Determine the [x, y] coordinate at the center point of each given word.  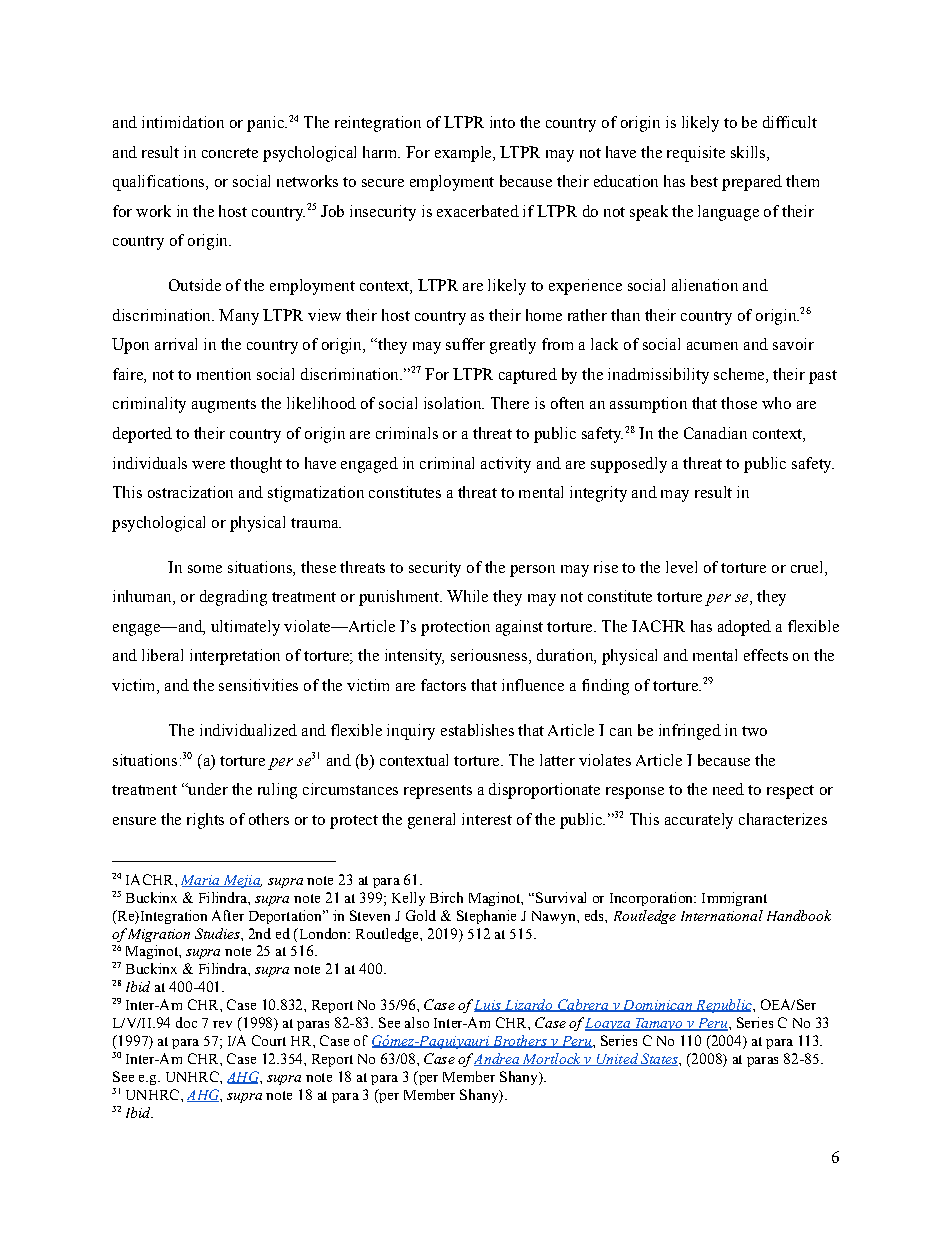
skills [749, 152]
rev [222, 1024]
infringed [690, 732]
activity [506, 465]
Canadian [715, 433]
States [659, 1059]
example [464, 154]
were [208, 465]
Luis [488, 1006]
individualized [248, 730]
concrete [230, 153]
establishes [477, 730]
